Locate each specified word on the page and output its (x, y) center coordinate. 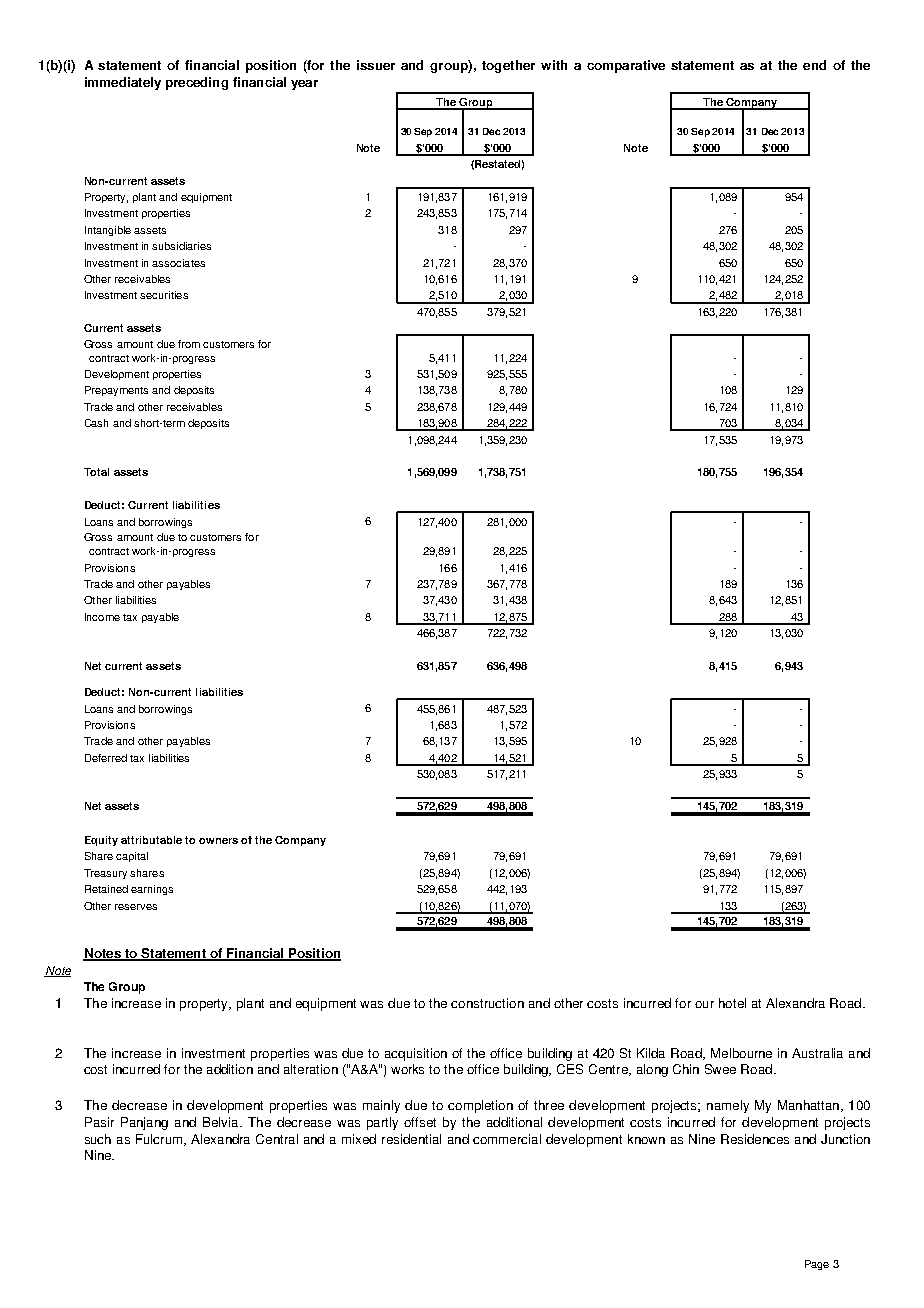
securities (164, 295)
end (814, 65)
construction (487, 1003)
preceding (197, 83)
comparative (626, 66)
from (189, 344)
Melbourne (741, 1053)
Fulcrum (160, 1140)
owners (218, 841)
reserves (136, 907)
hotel (732, 1003)
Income (102, 617)
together (508, 66)
